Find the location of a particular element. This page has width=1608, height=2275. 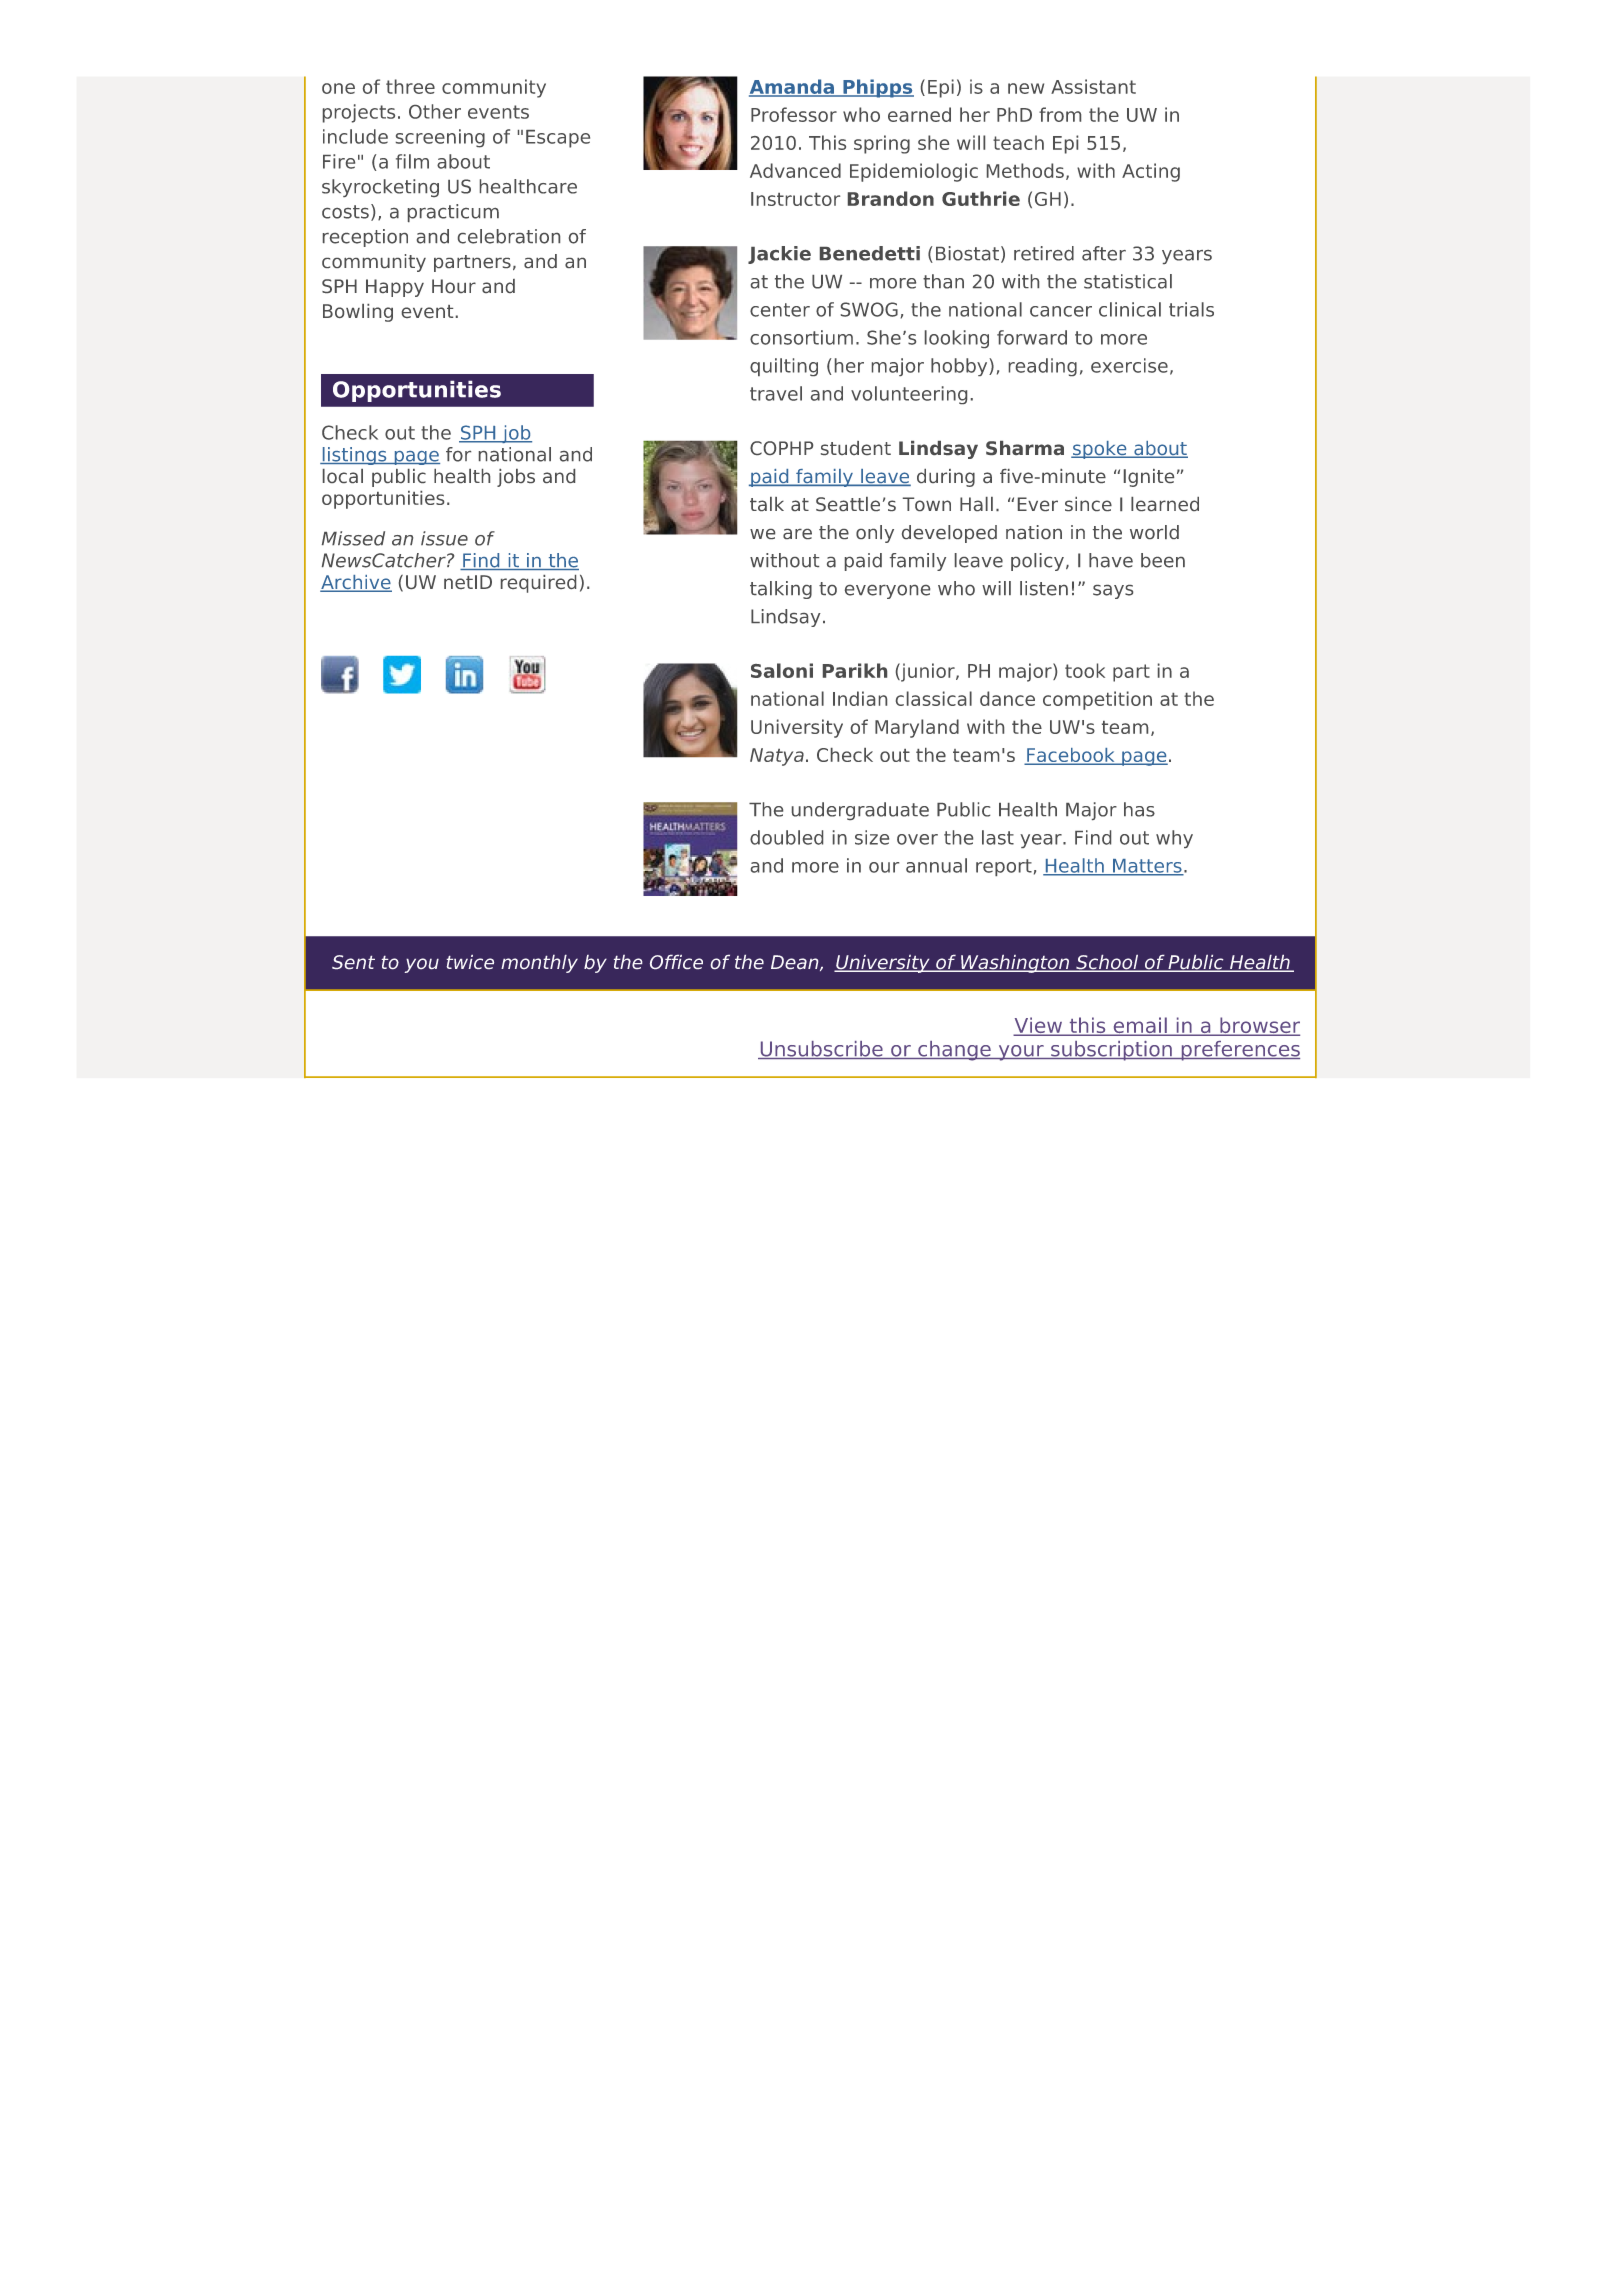

issue is located at coordinates (444, 538).
